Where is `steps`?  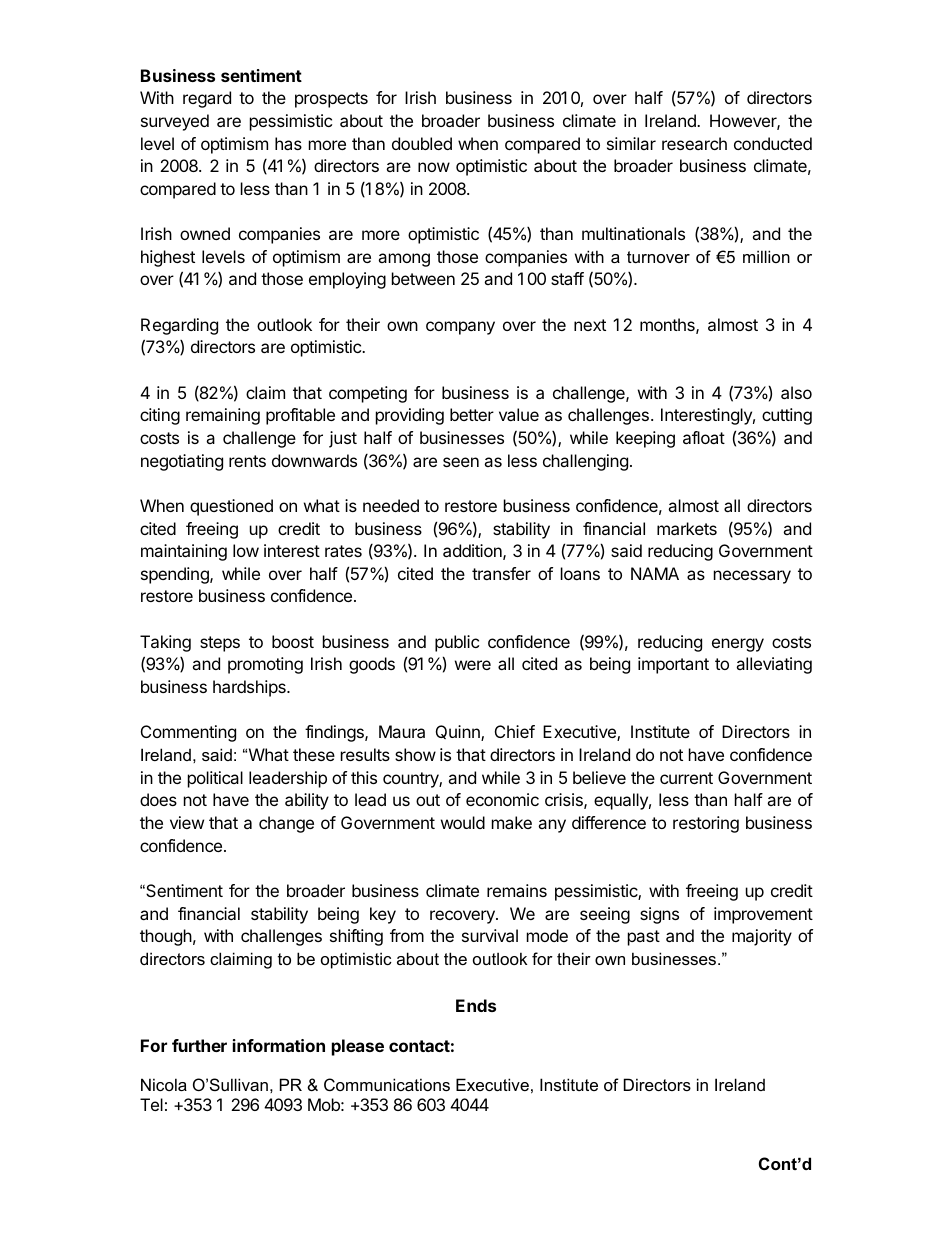
steps is located at coordinates (220, 644).
